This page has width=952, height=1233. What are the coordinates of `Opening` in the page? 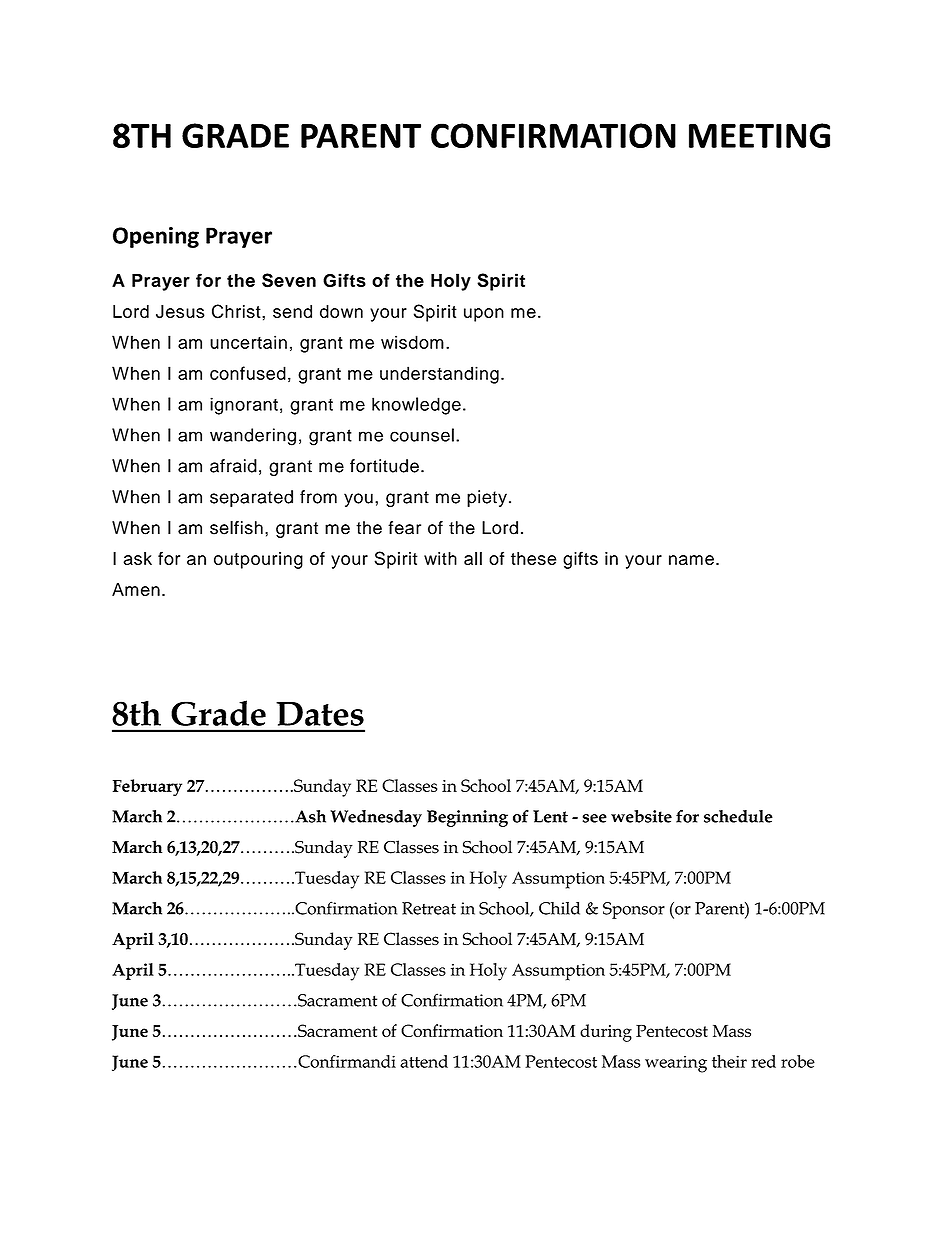 It's located at (156, 237).
